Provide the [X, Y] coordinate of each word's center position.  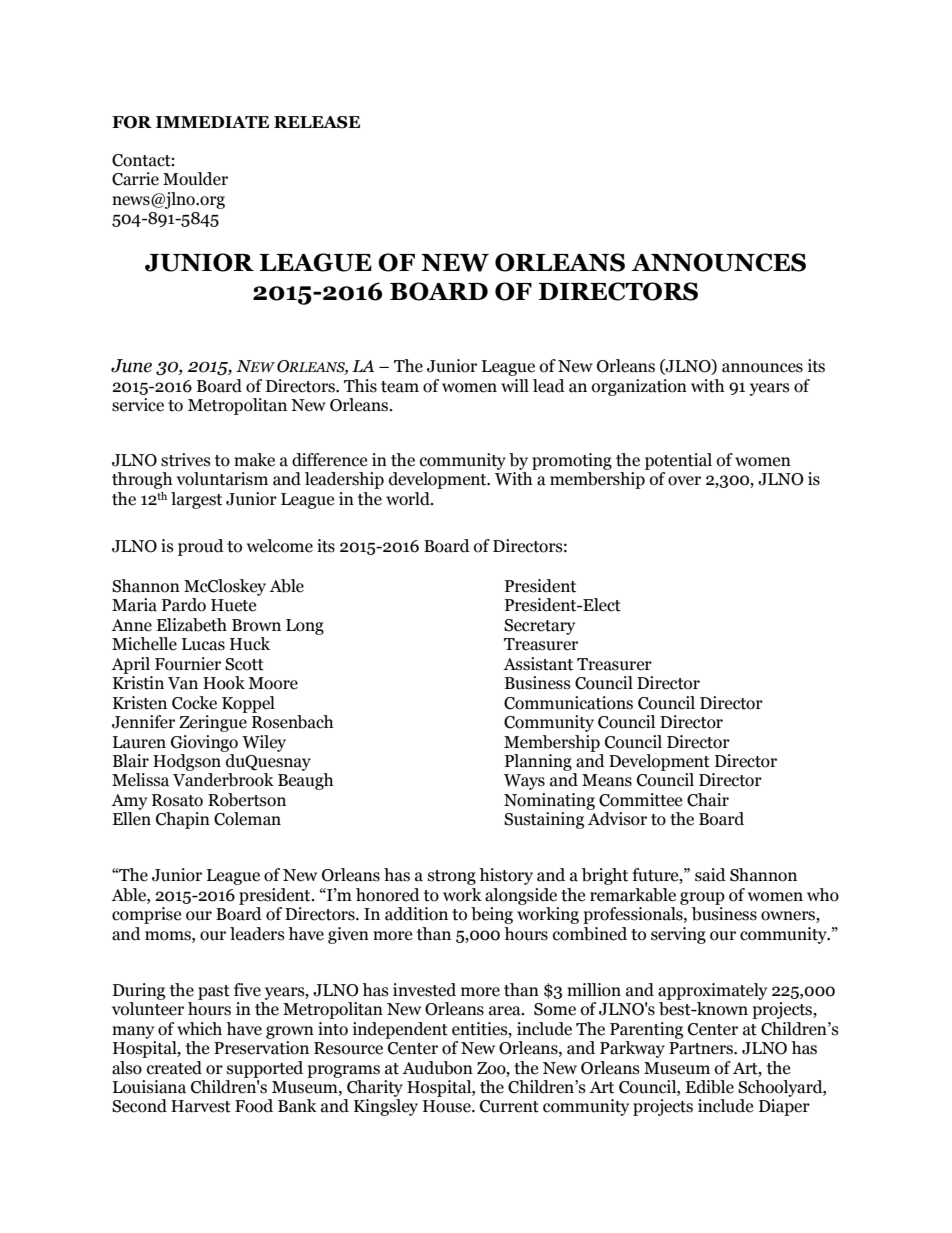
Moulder [195, 179]
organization [639, 387]
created [174, 1068]
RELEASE [317, 122]
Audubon [437, 1068]
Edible [709, 1087]
